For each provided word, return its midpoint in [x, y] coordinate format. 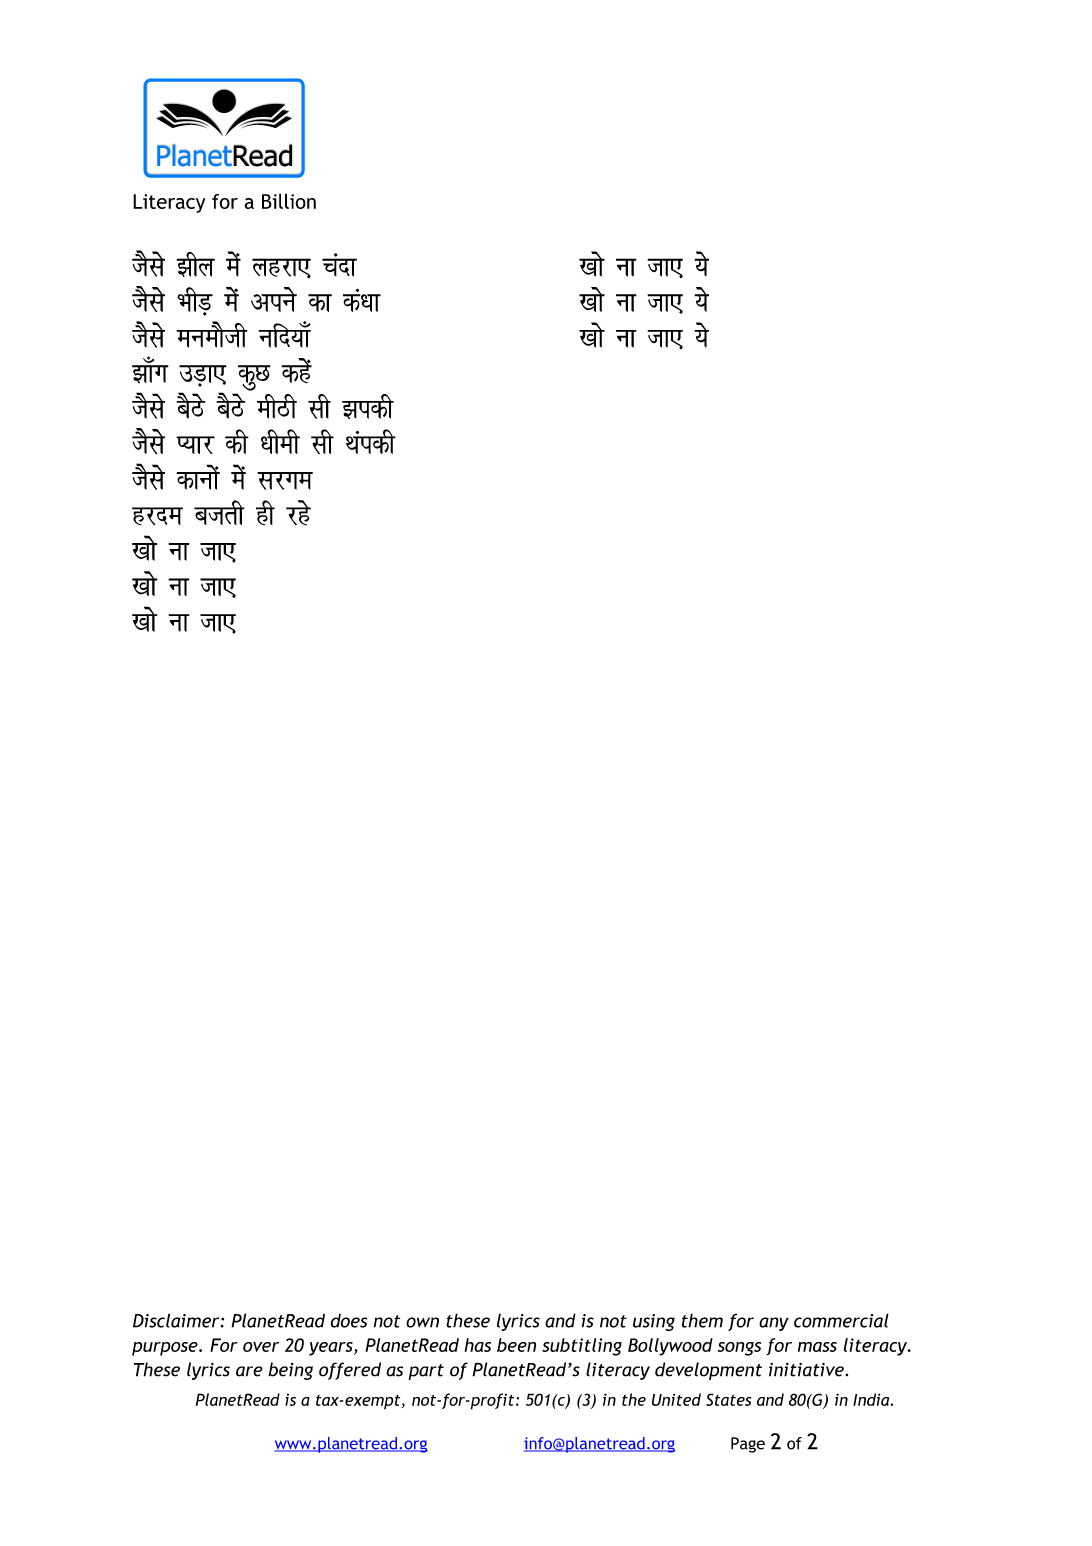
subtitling [582, 1347]
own [422, 1322]
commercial [841, 1320]
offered [350, 1371]
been [516, 1345]
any [774, 1324]
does [349, 1321]
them [702, 1320]
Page [748, 1445]
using [654, 1322]
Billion [289, 201]
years [332, 1349]
